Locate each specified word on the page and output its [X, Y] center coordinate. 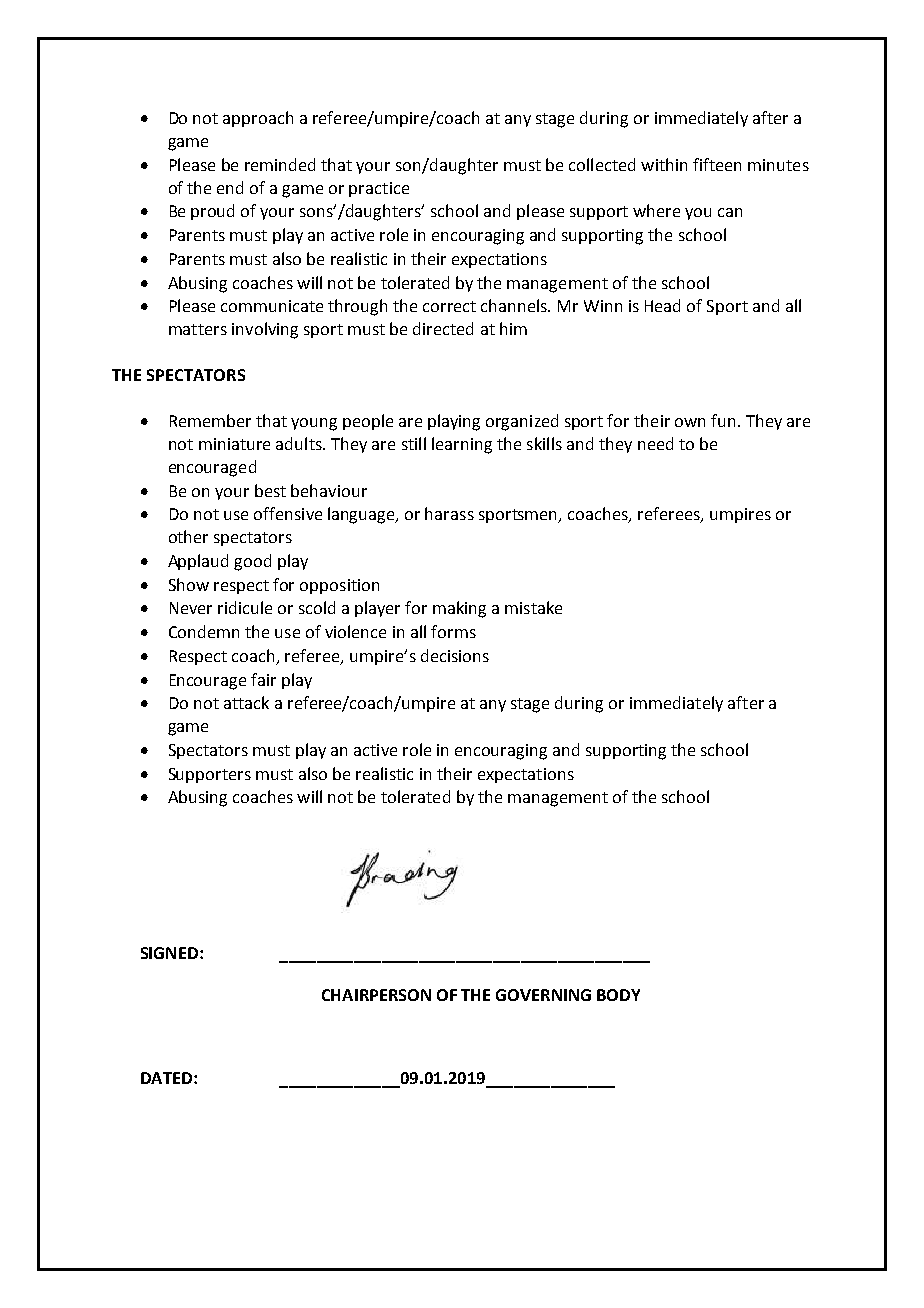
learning [462, 445]
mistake [533, 607]
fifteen [717, 164]
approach [258, 119]
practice [379, 189]
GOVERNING [543, 995]
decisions [455, 655]
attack [246, 702]
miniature [234, 444]
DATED [168, 1078]
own [690, 422]
